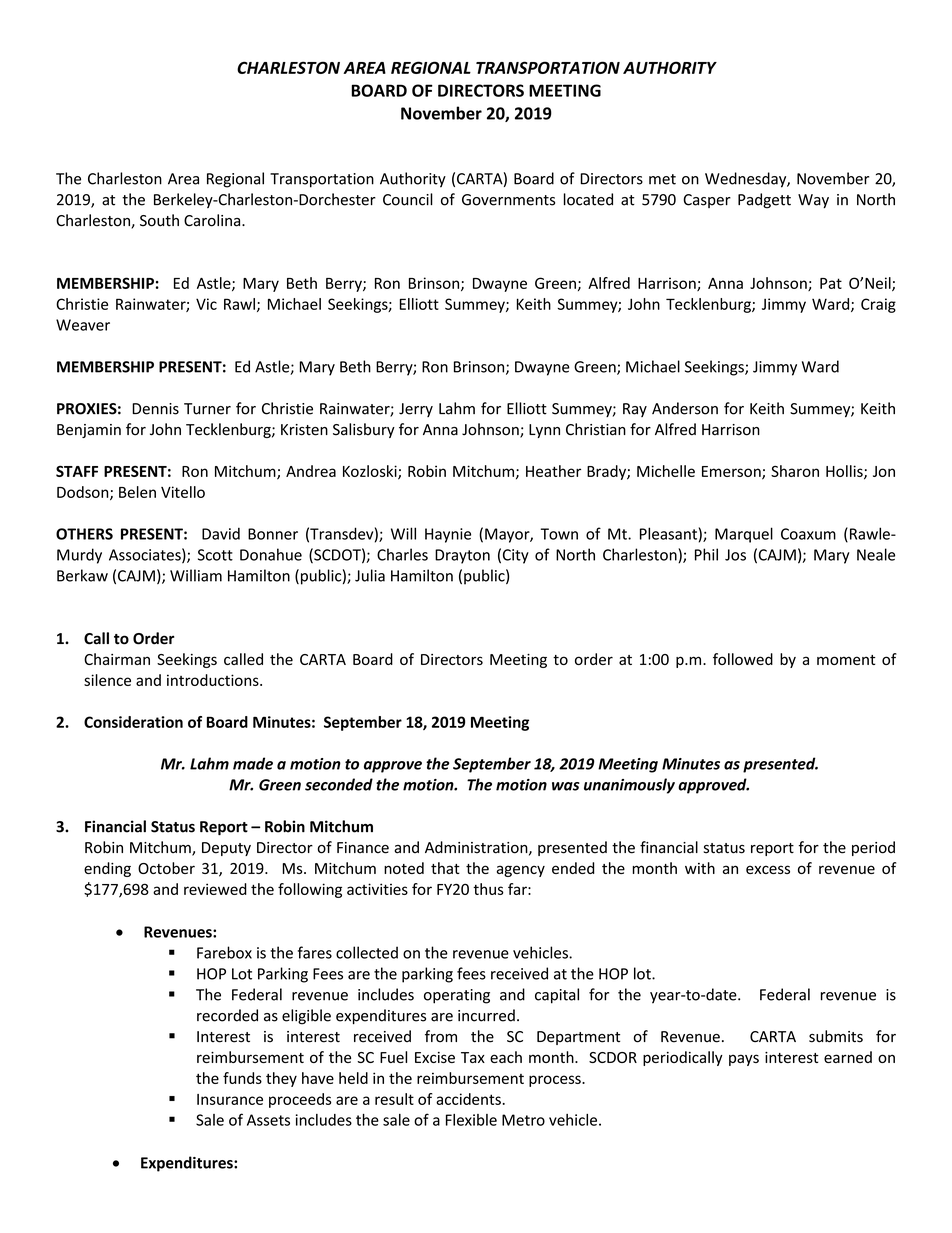  What do you see at coordinates (468, 1099) in the image?
I see `accidents` at bounding box center [468, 1099].
